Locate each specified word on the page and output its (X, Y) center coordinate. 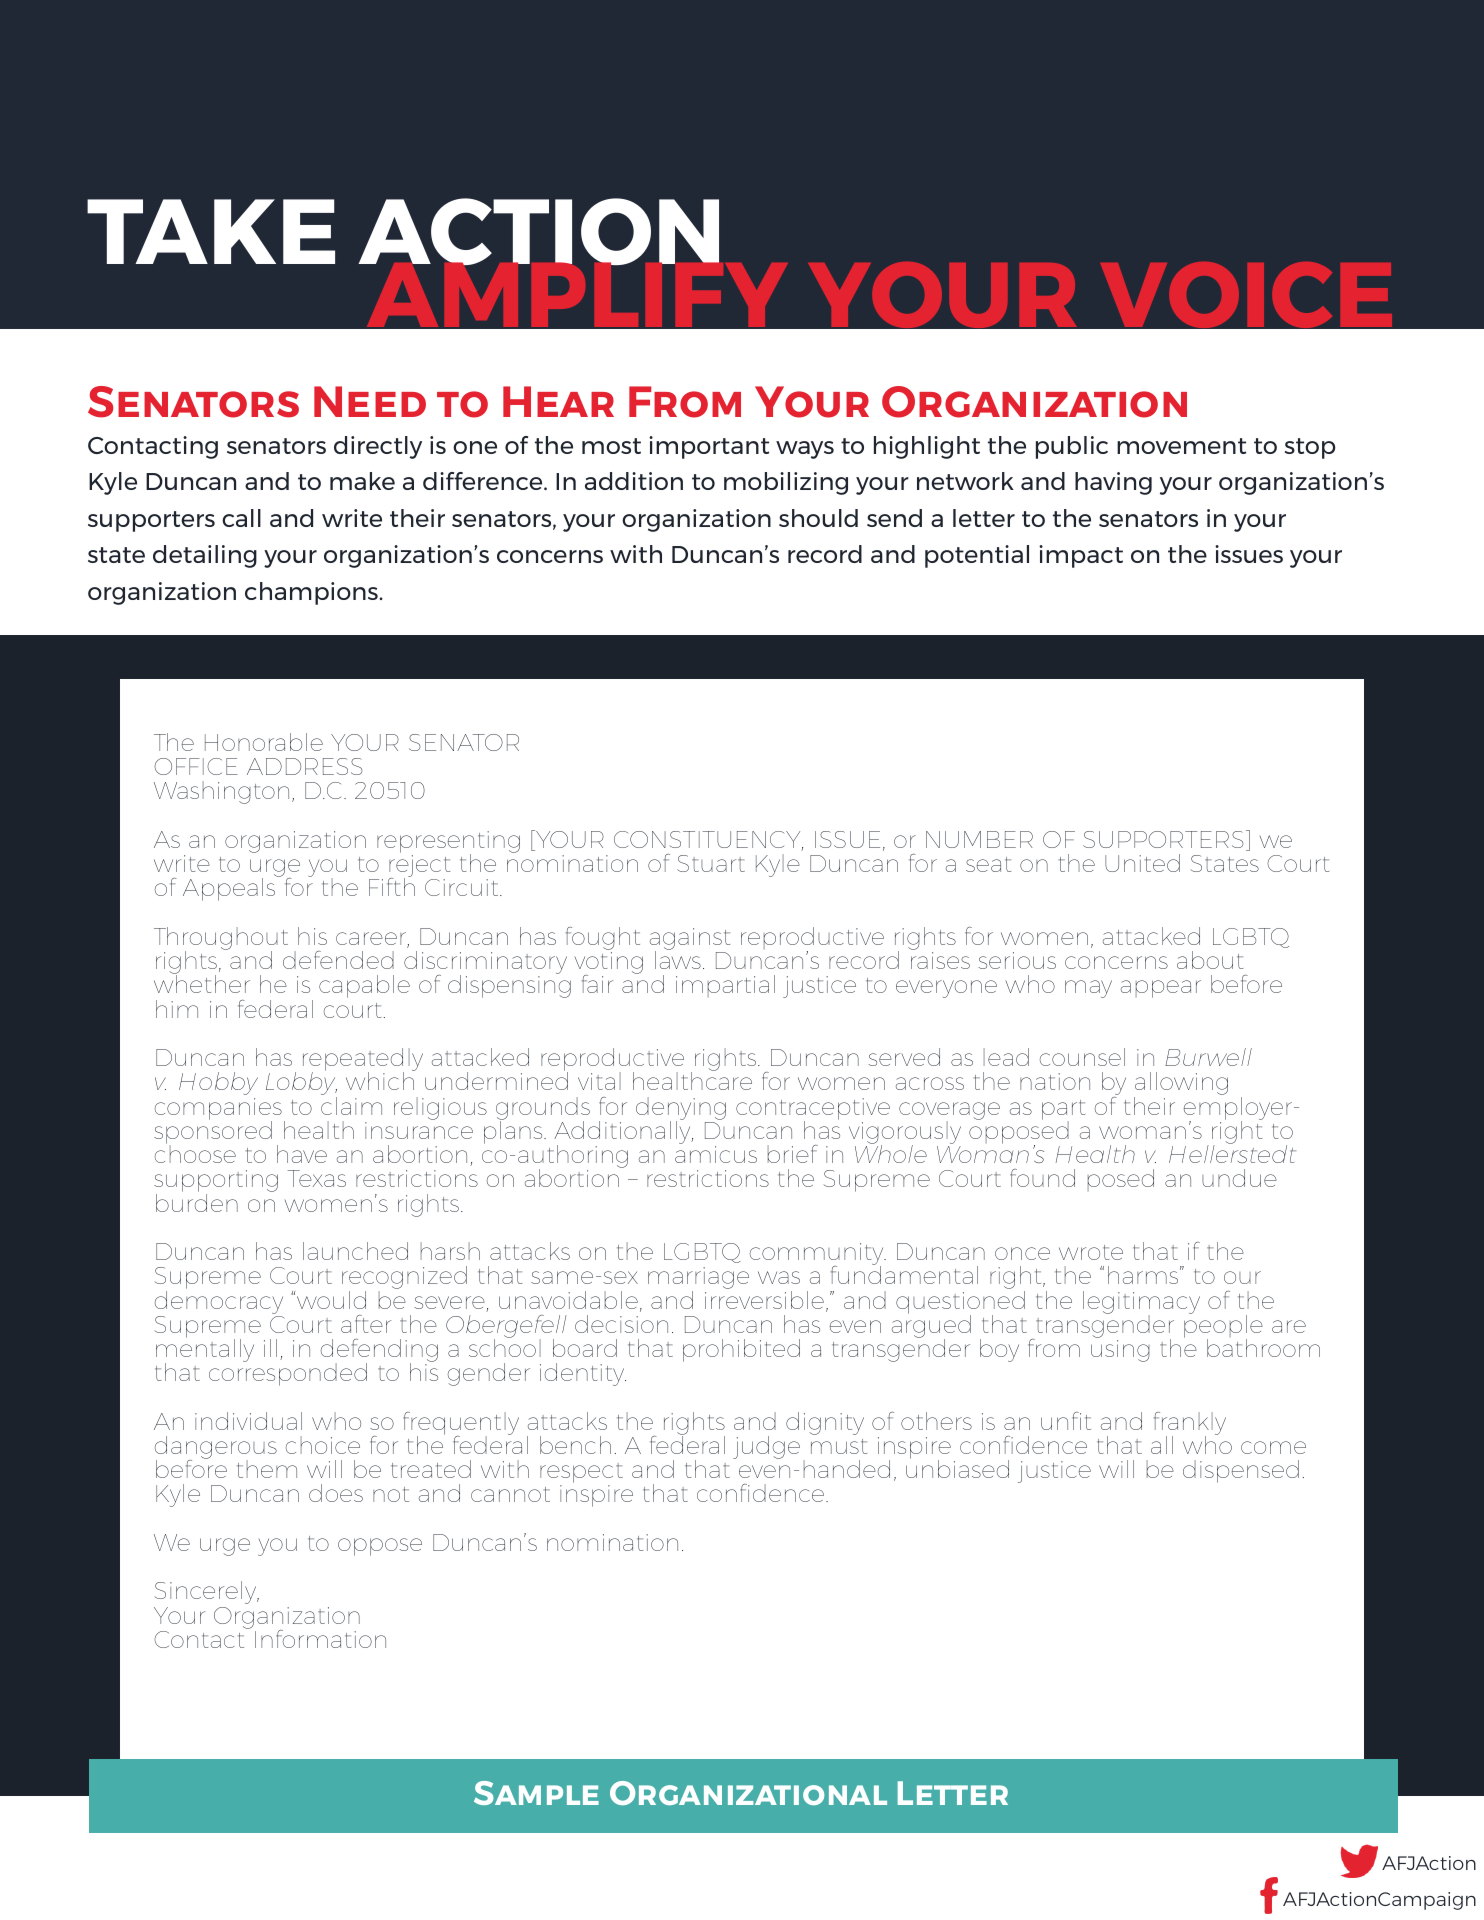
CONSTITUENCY (708, 841)
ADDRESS (305, 766)
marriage (698, 1279)
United (1142, 863)
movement (1181, 446)
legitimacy (1141, 1303)
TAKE (211, 231)
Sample (536, 1793)
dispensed (1241, 1471)
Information (320, 1639)
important (709, 447)
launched (355, 1251)
